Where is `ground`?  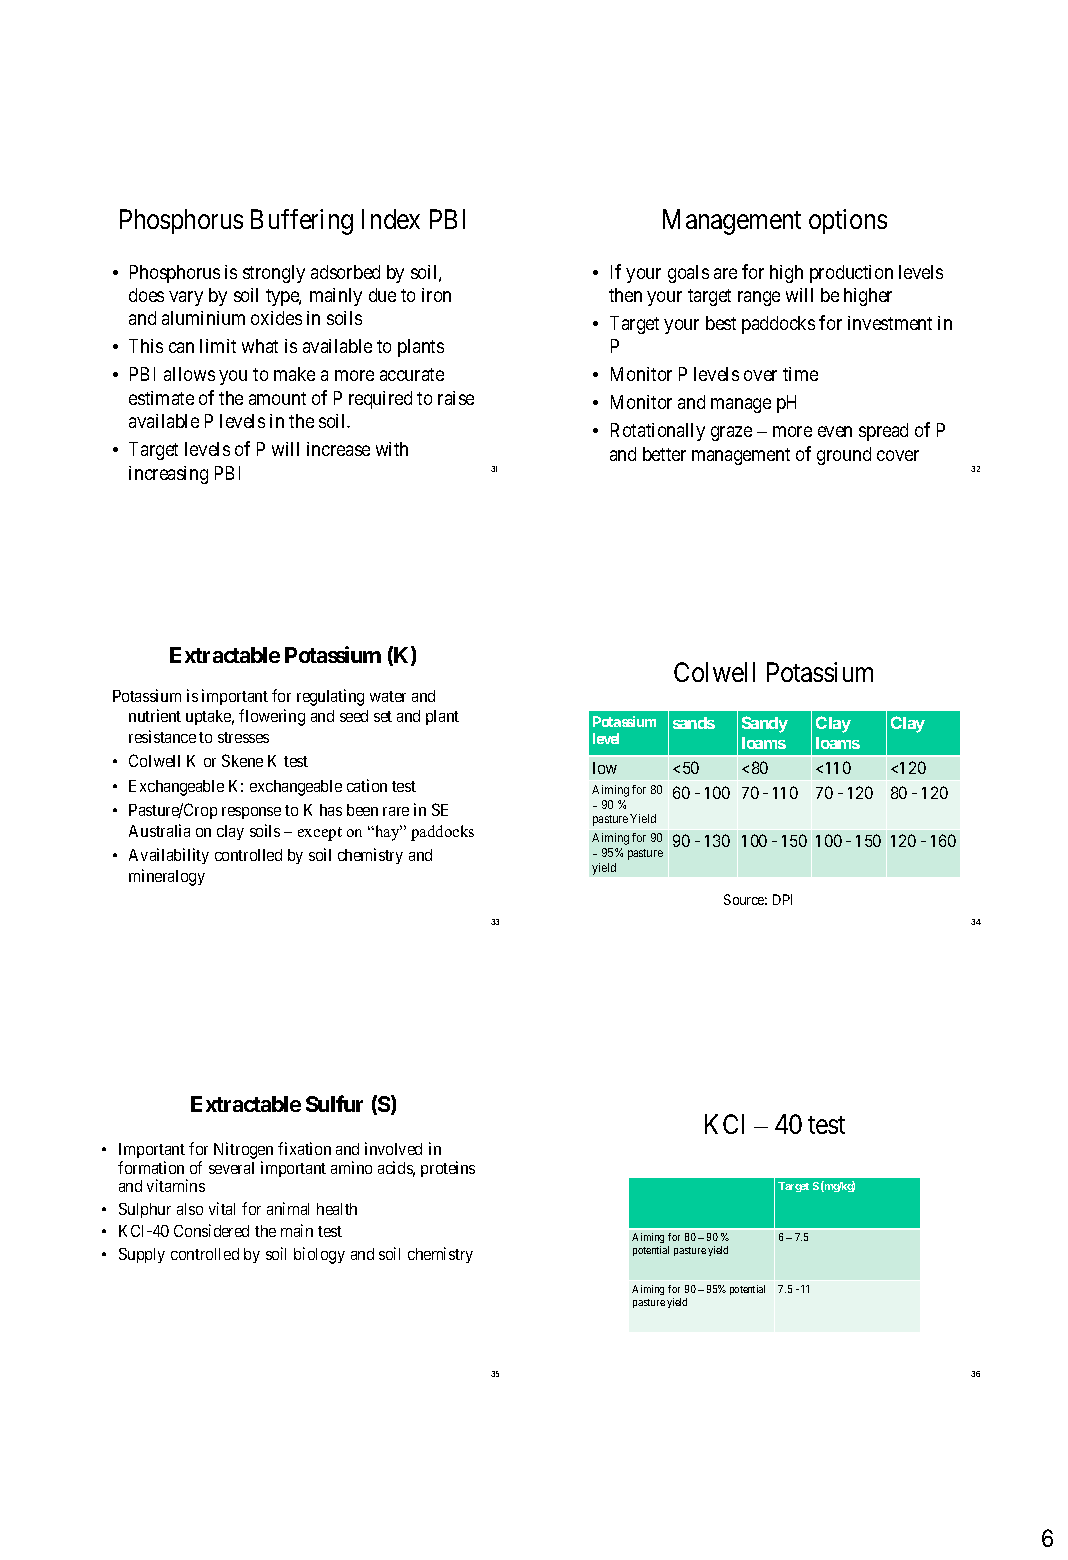 ground is located at coordinates (844, 456).
